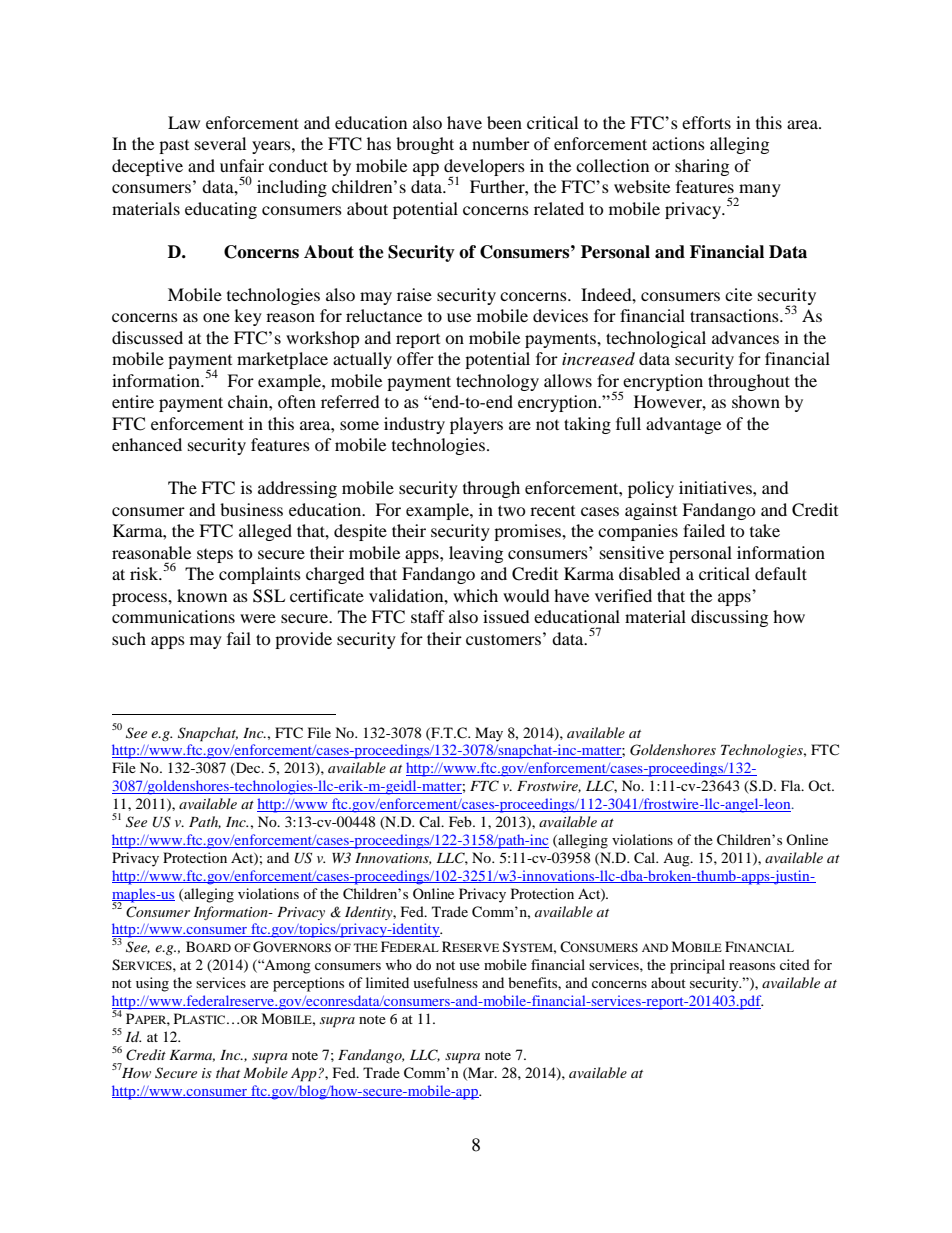  I want to click on sharing, so click(702, 167).
